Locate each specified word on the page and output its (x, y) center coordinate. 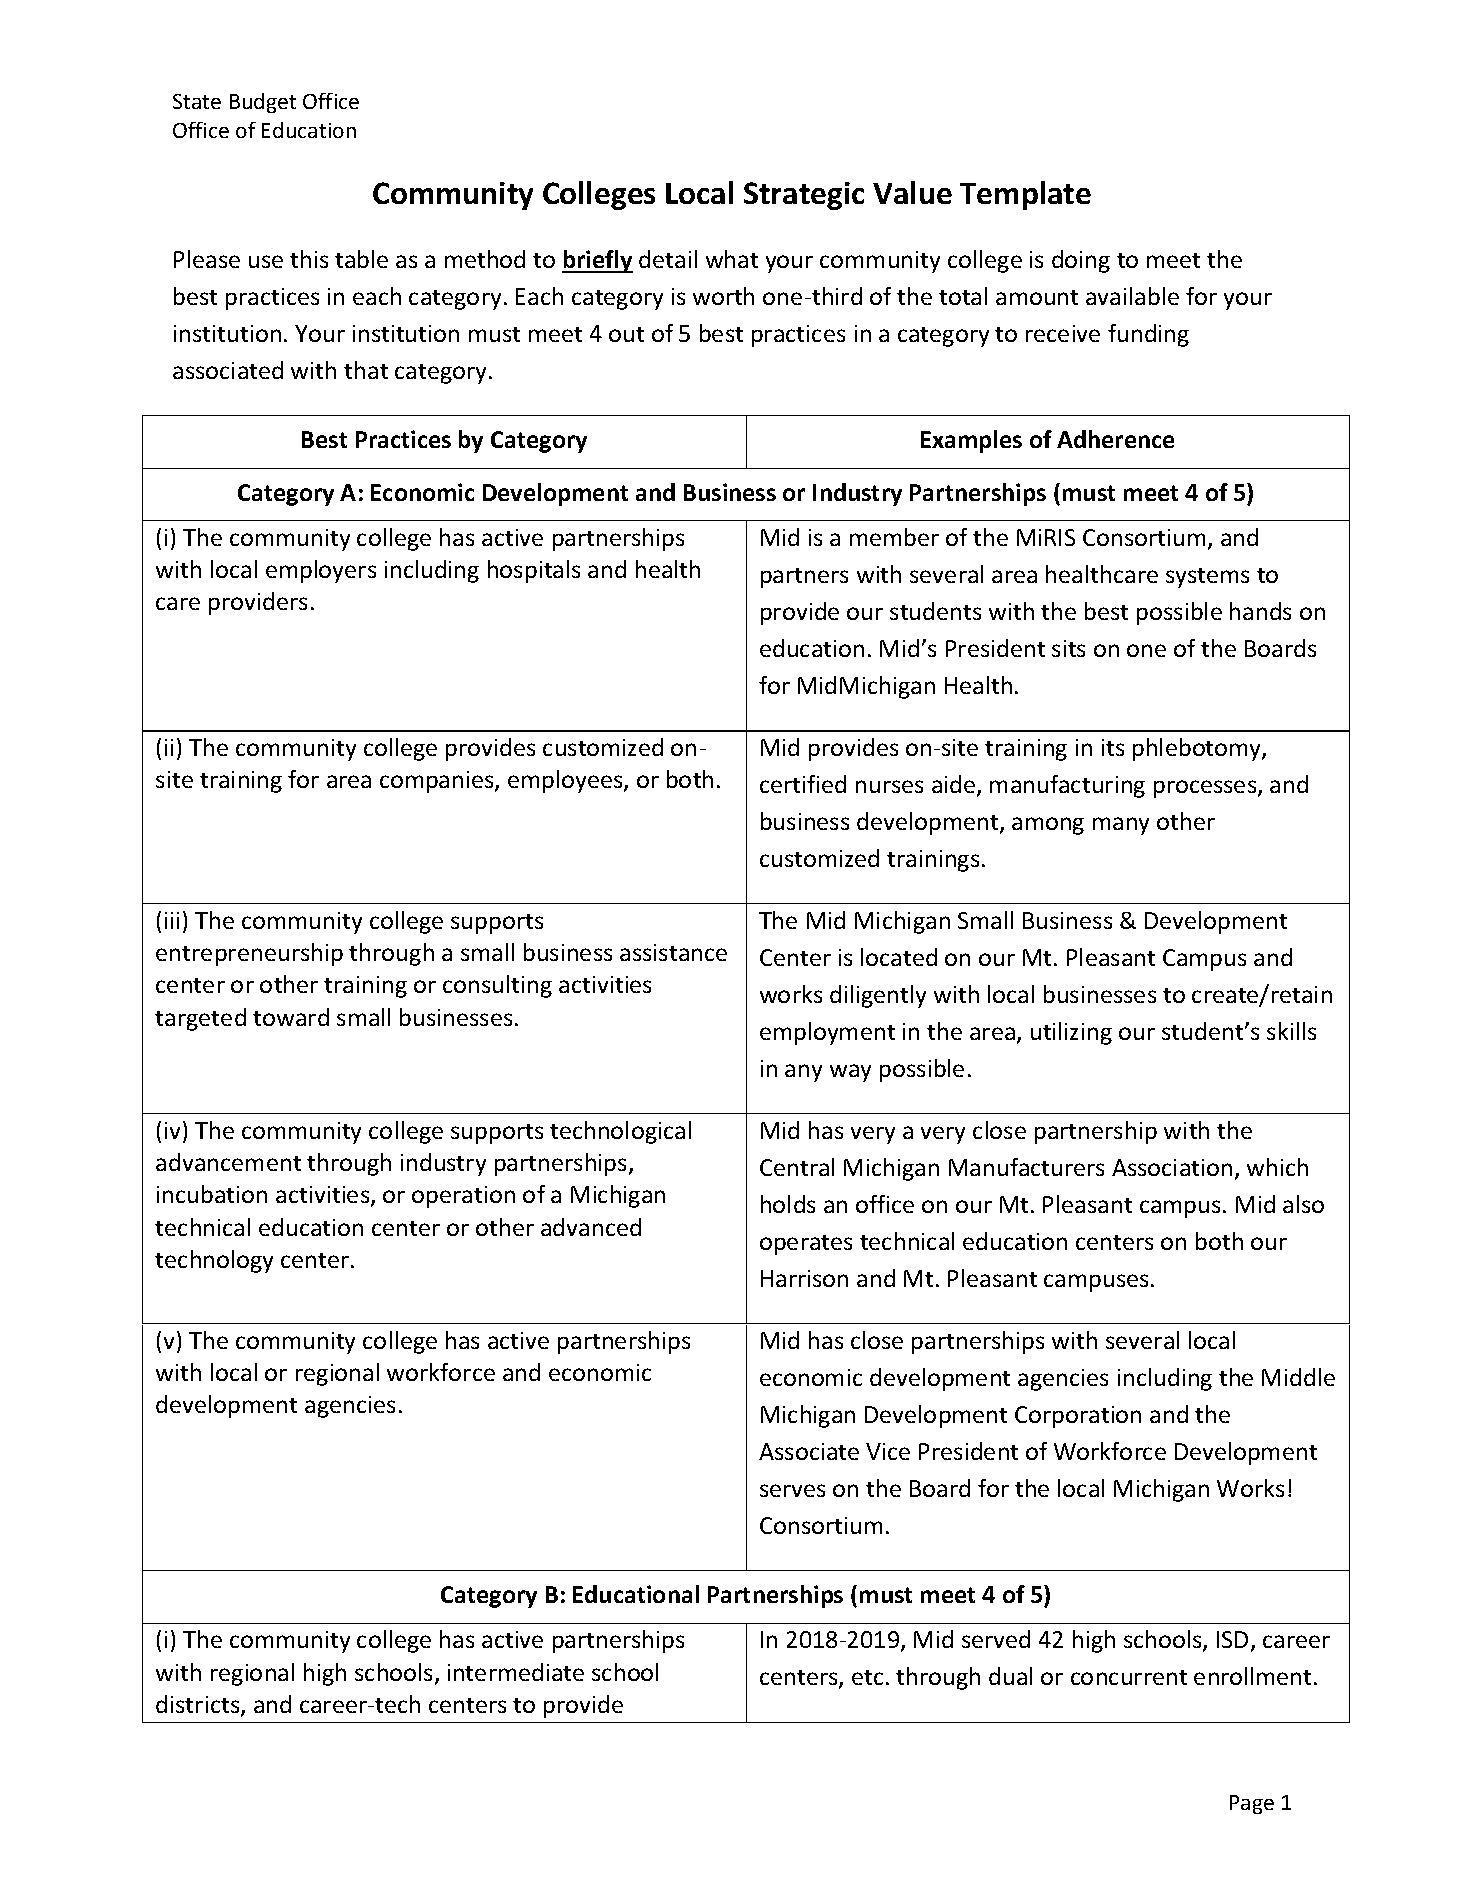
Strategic (804, 196)
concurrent (1129, 1677)
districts (199, 1705)
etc (867, 1677)
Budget (263, 103)
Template (1025, 195)
